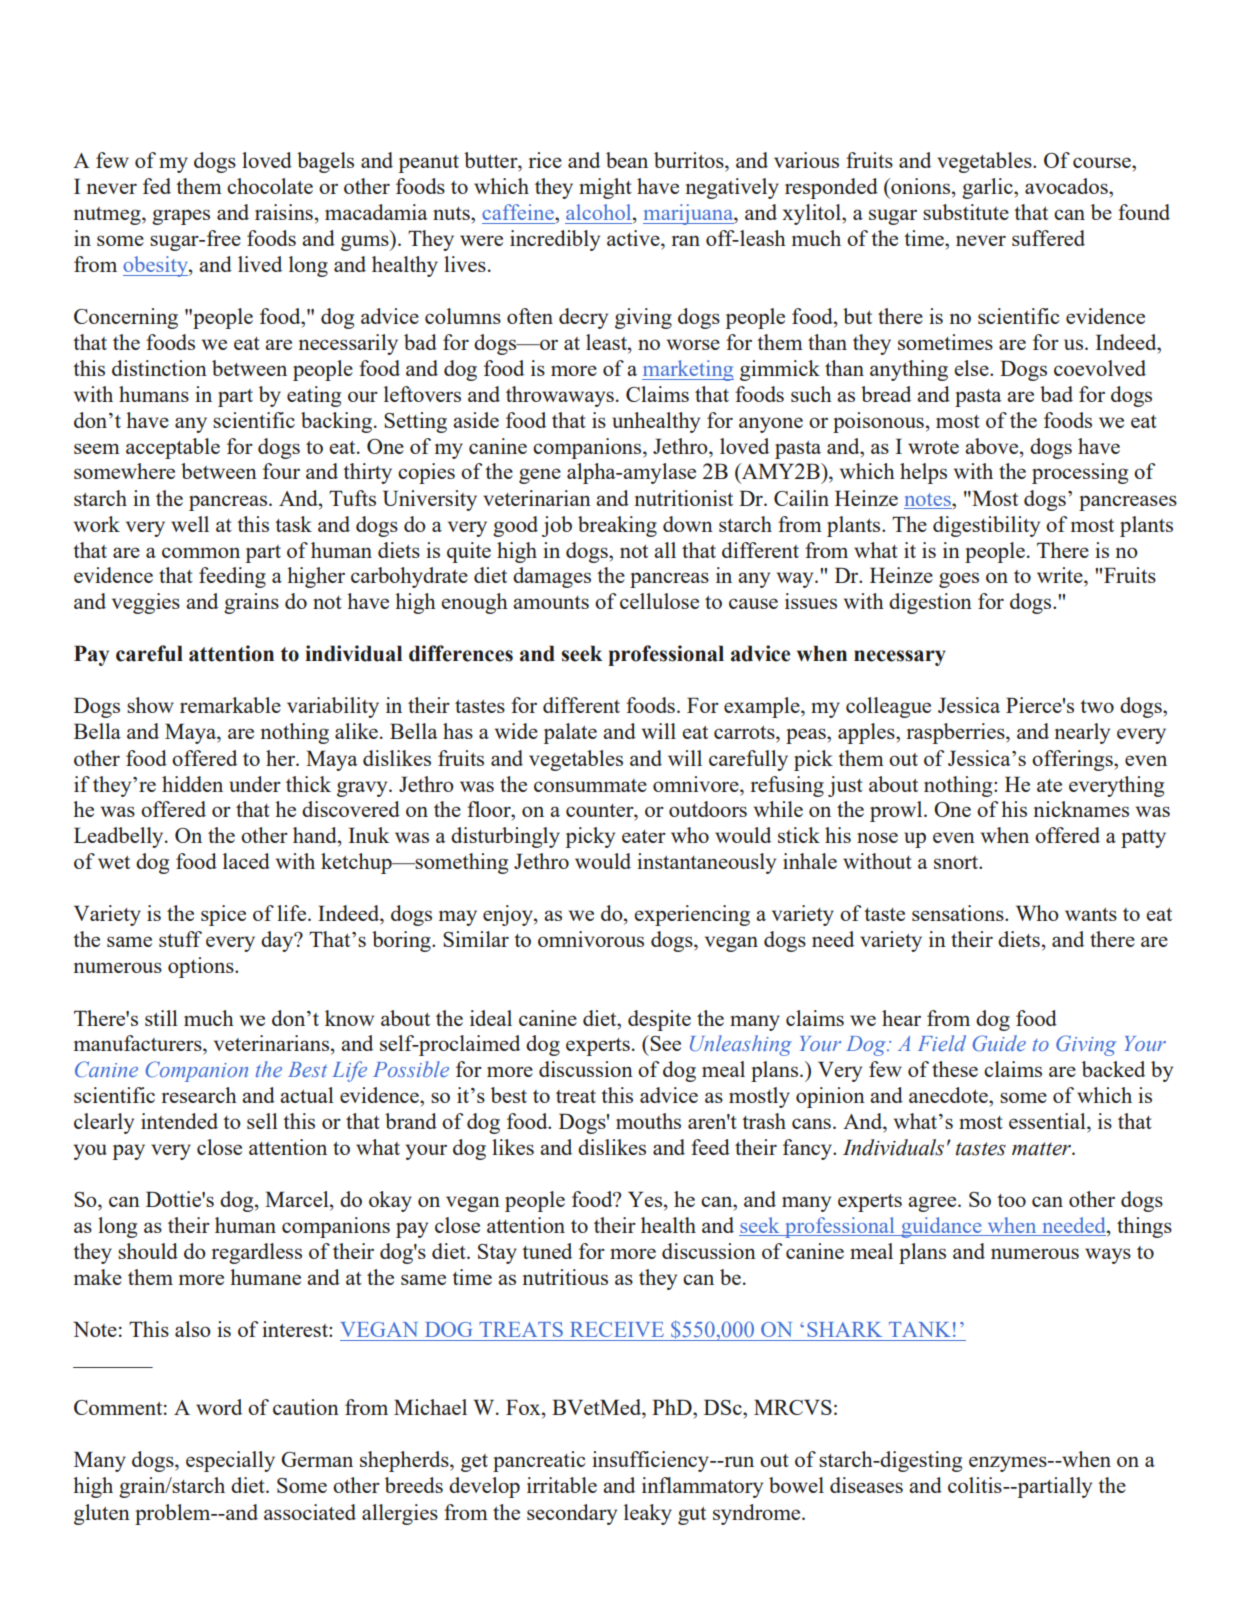 Image resolution: width=1253 pixels, height=1622 pixels. I want to click on might, so click(605, 188).
